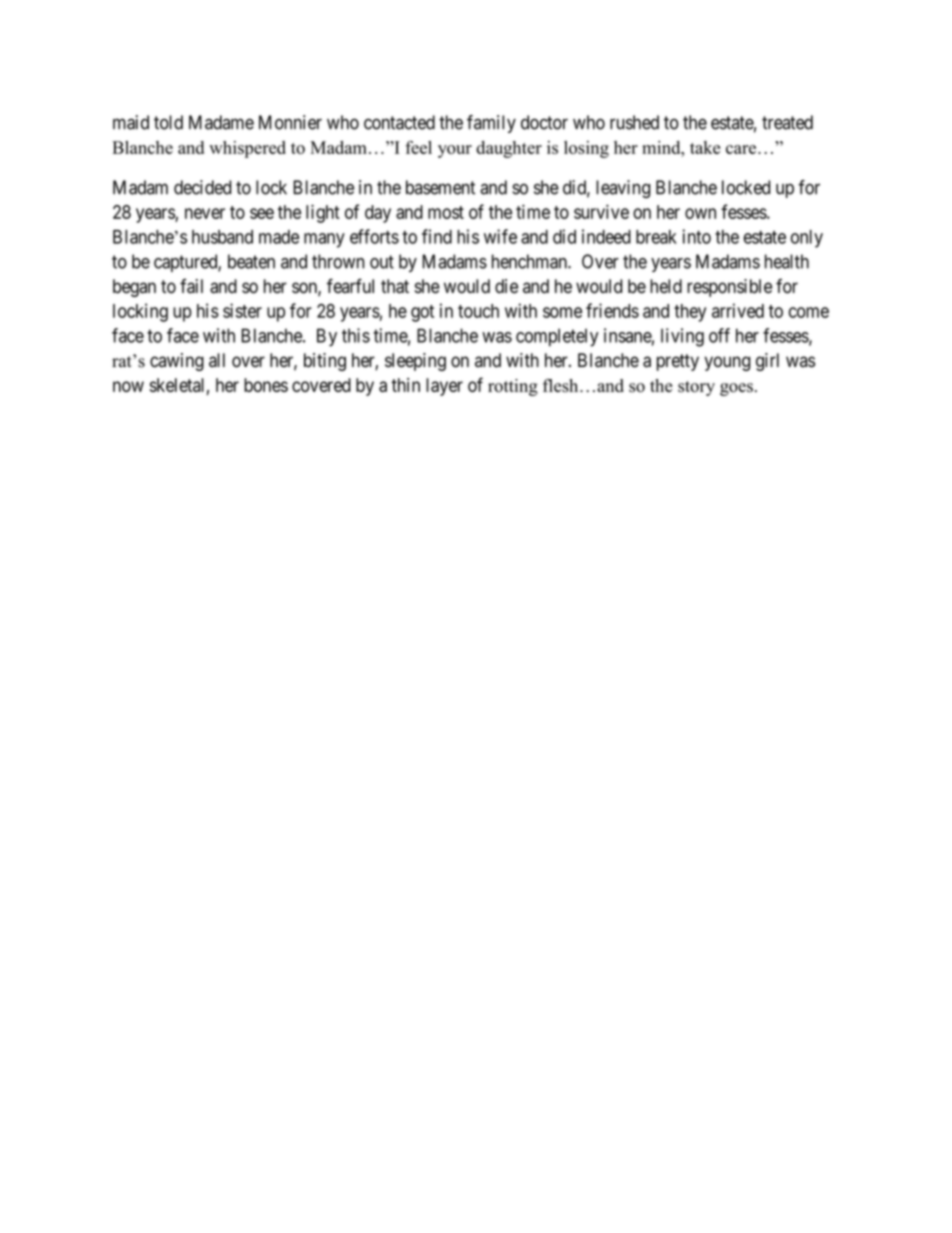 Image resolution: width=952 pixels, height=1233 pixels. What do you see at coordinates (787, 122) in the document?
I see `treated` at bounding box center [787, 122].
